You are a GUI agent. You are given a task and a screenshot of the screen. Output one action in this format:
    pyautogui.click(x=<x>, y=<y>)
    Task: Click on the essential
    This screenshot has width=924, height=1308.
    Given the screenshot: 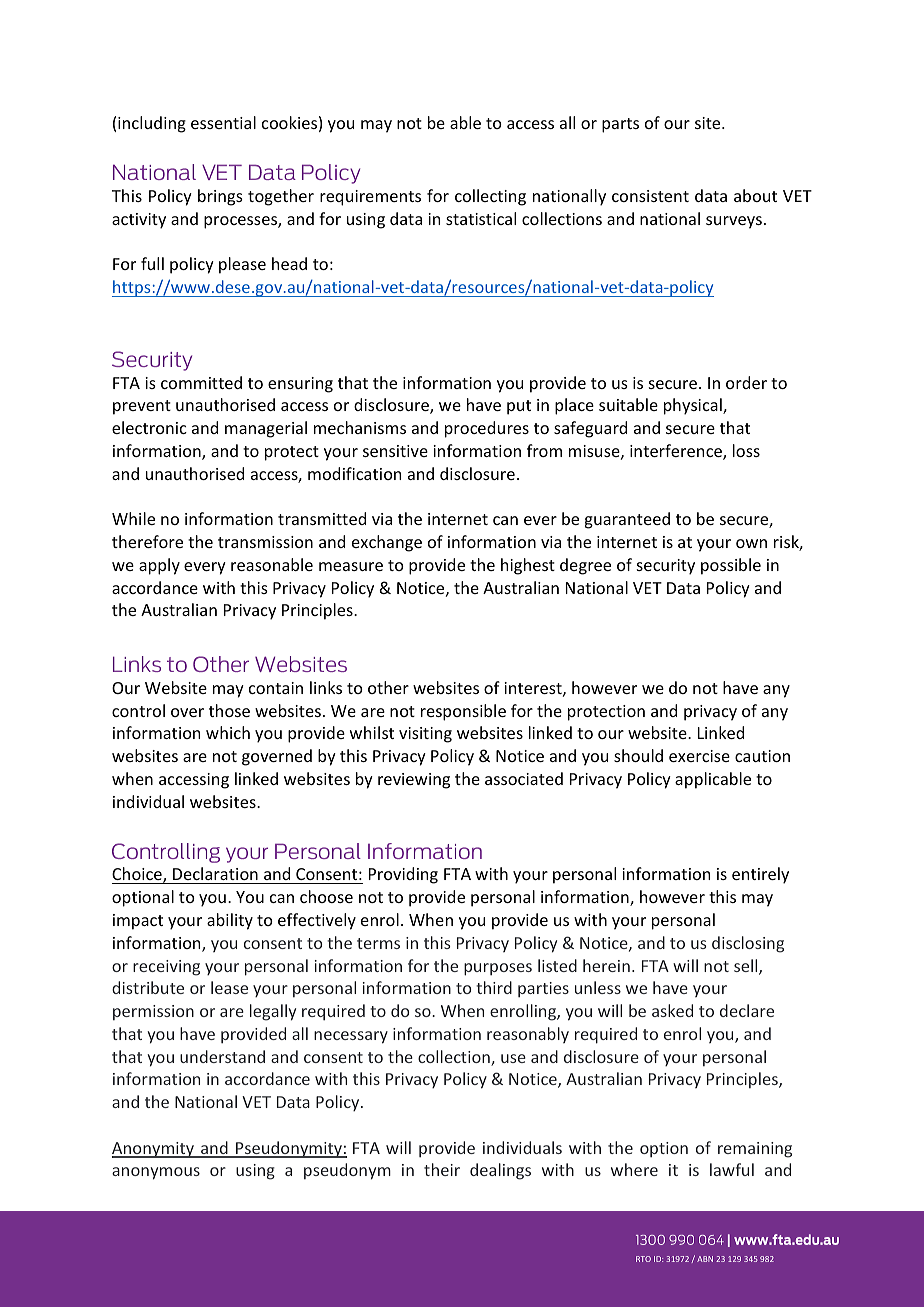 What is the action you would take?
    pyautogui.click(x=223, y=122)
